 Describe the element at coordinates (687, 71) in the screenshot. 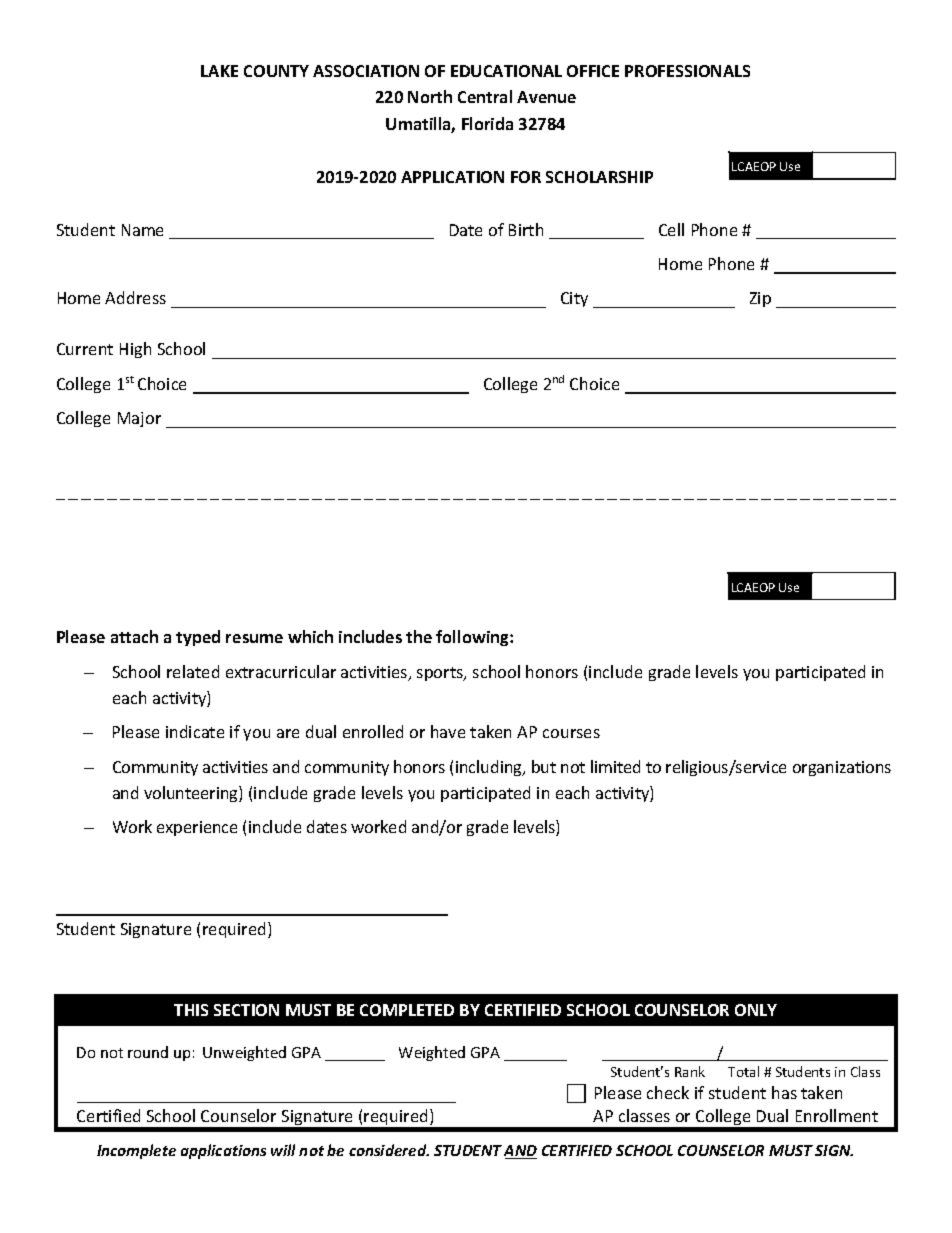

I see `PROFESSIONALS` at that location.
